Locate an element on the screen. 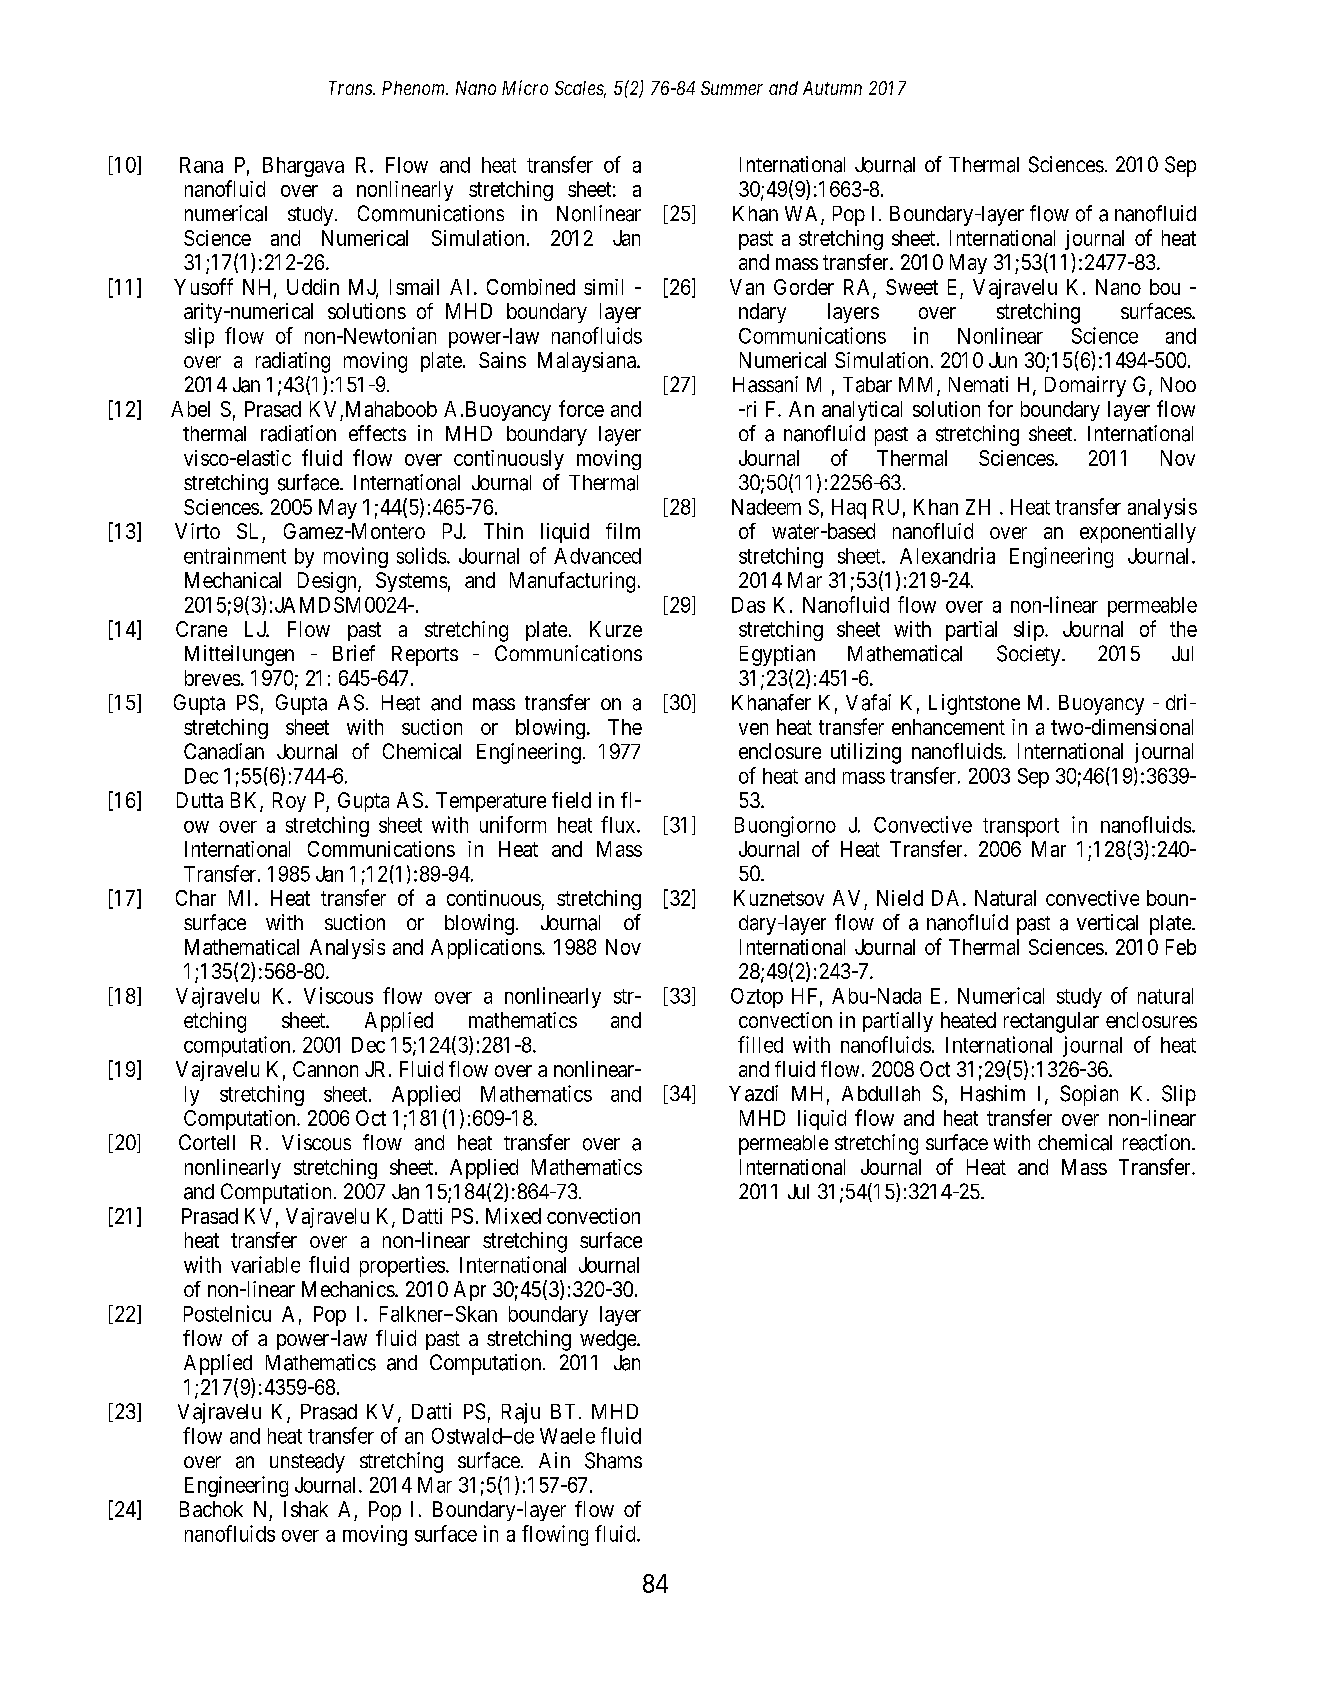  Design is located at coordinates (328, 582).
